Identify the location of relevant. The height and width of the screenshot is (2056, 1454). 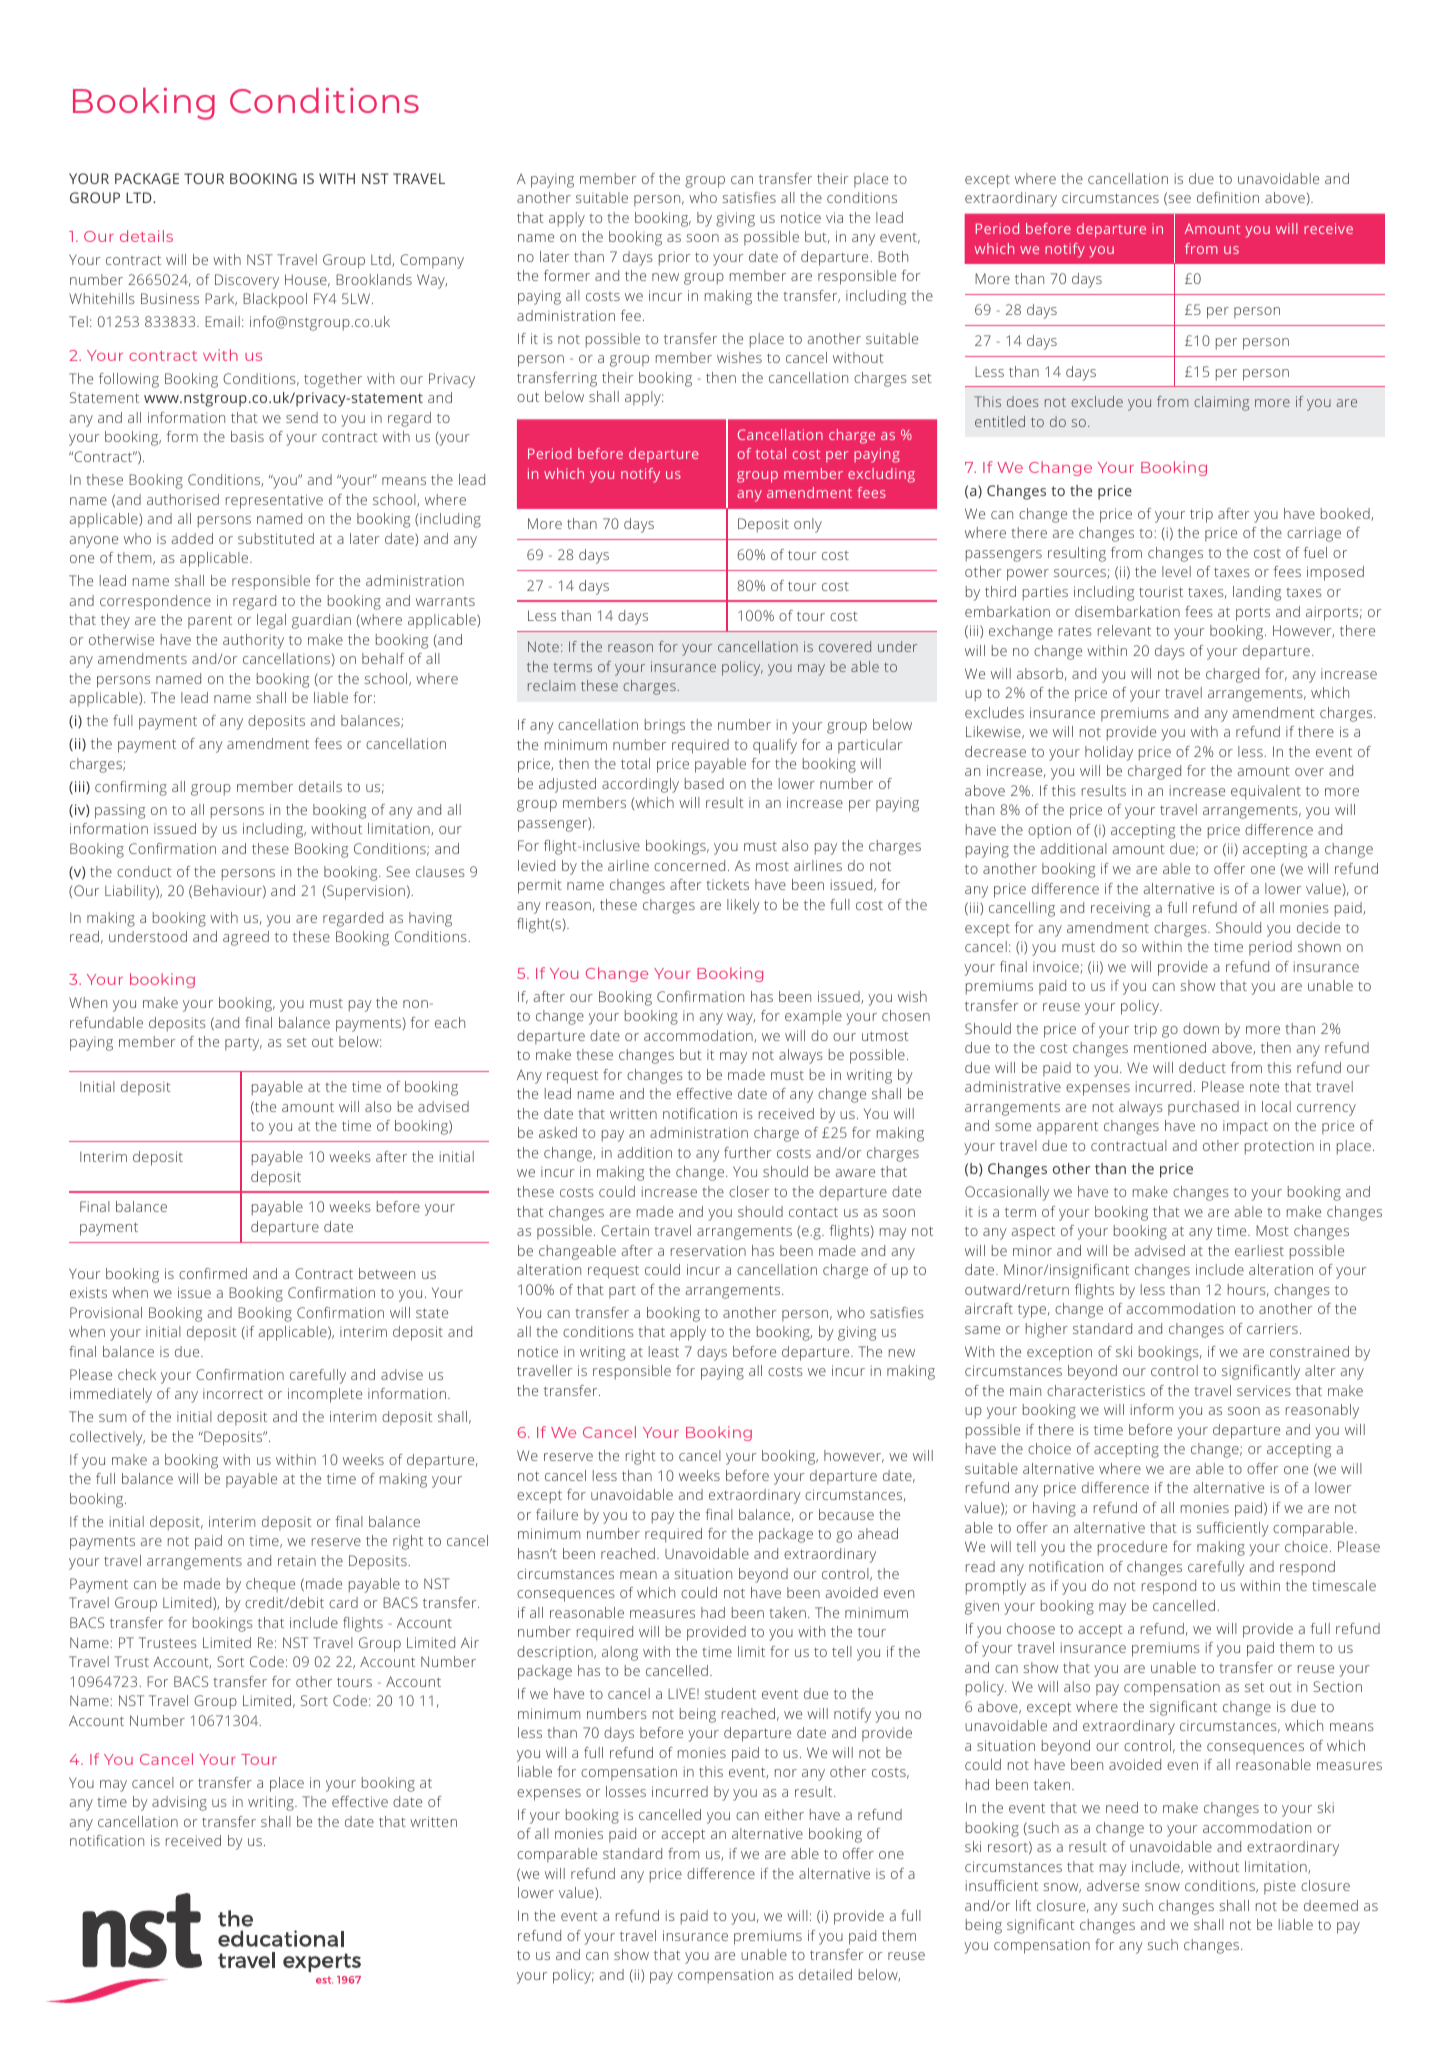
(1124, 630).
